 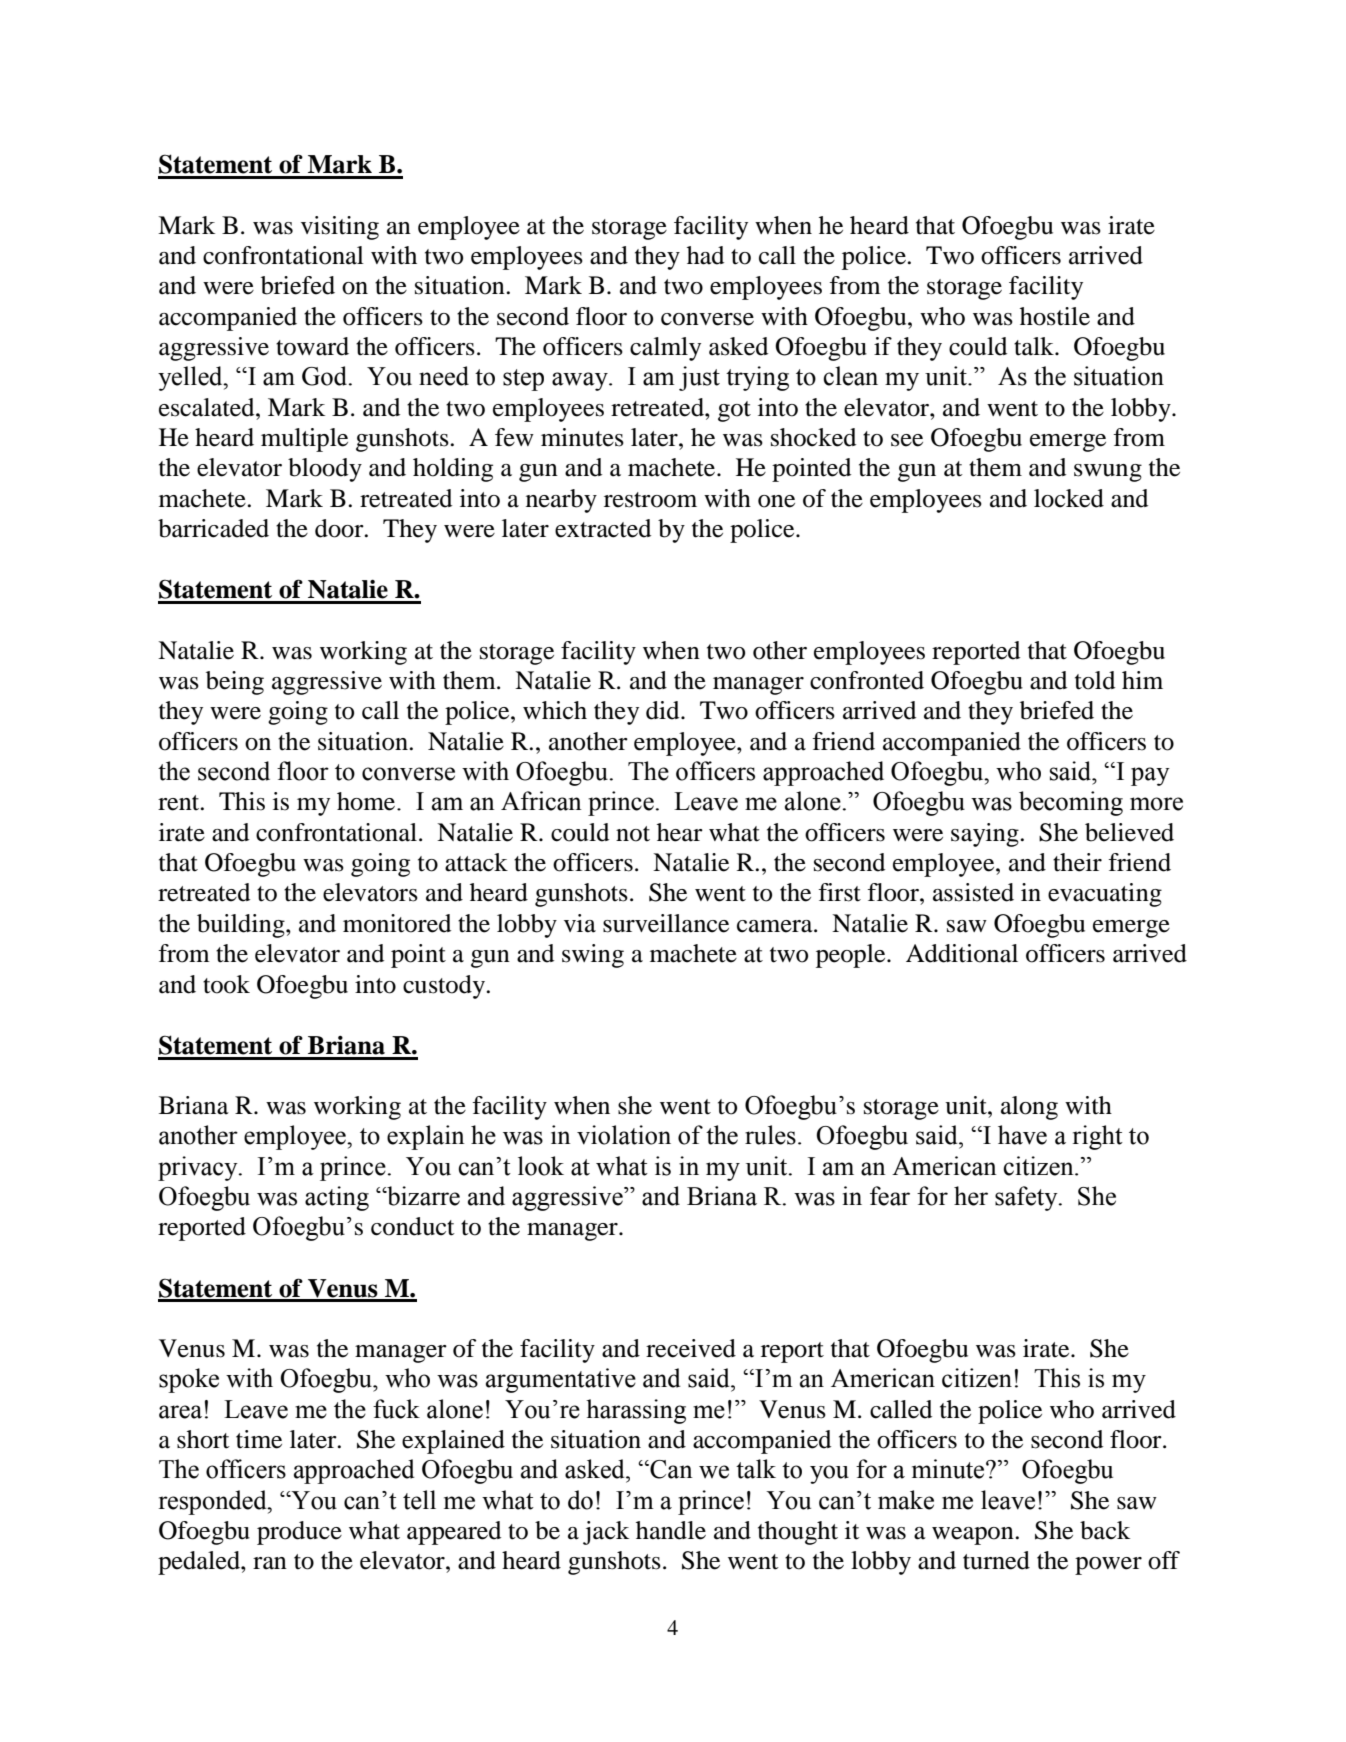 I want to click on their, so click(x=1077, y=862).
